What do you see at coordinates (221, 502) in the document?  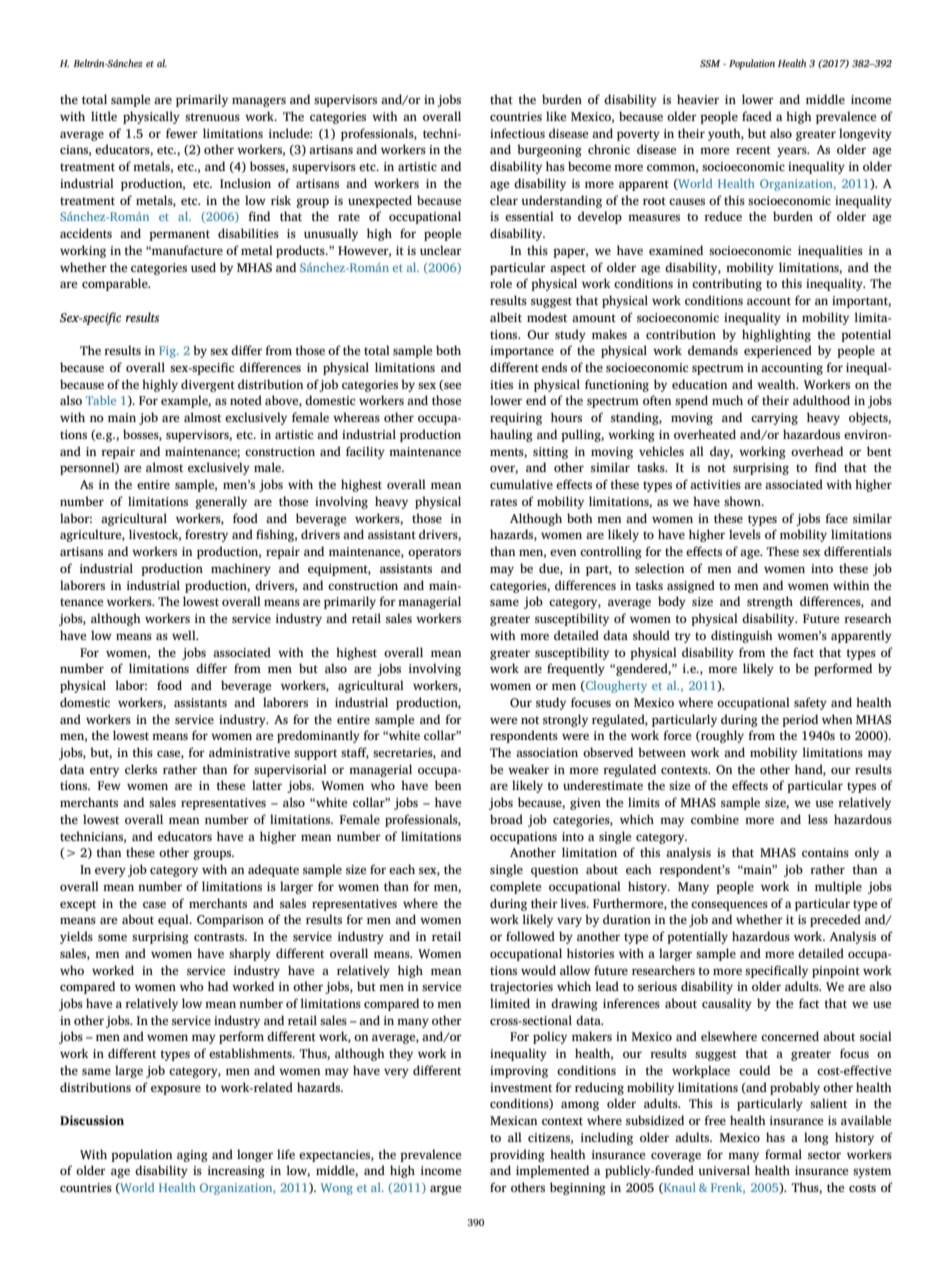 I see `generally` at bounding box center [221, 502].
